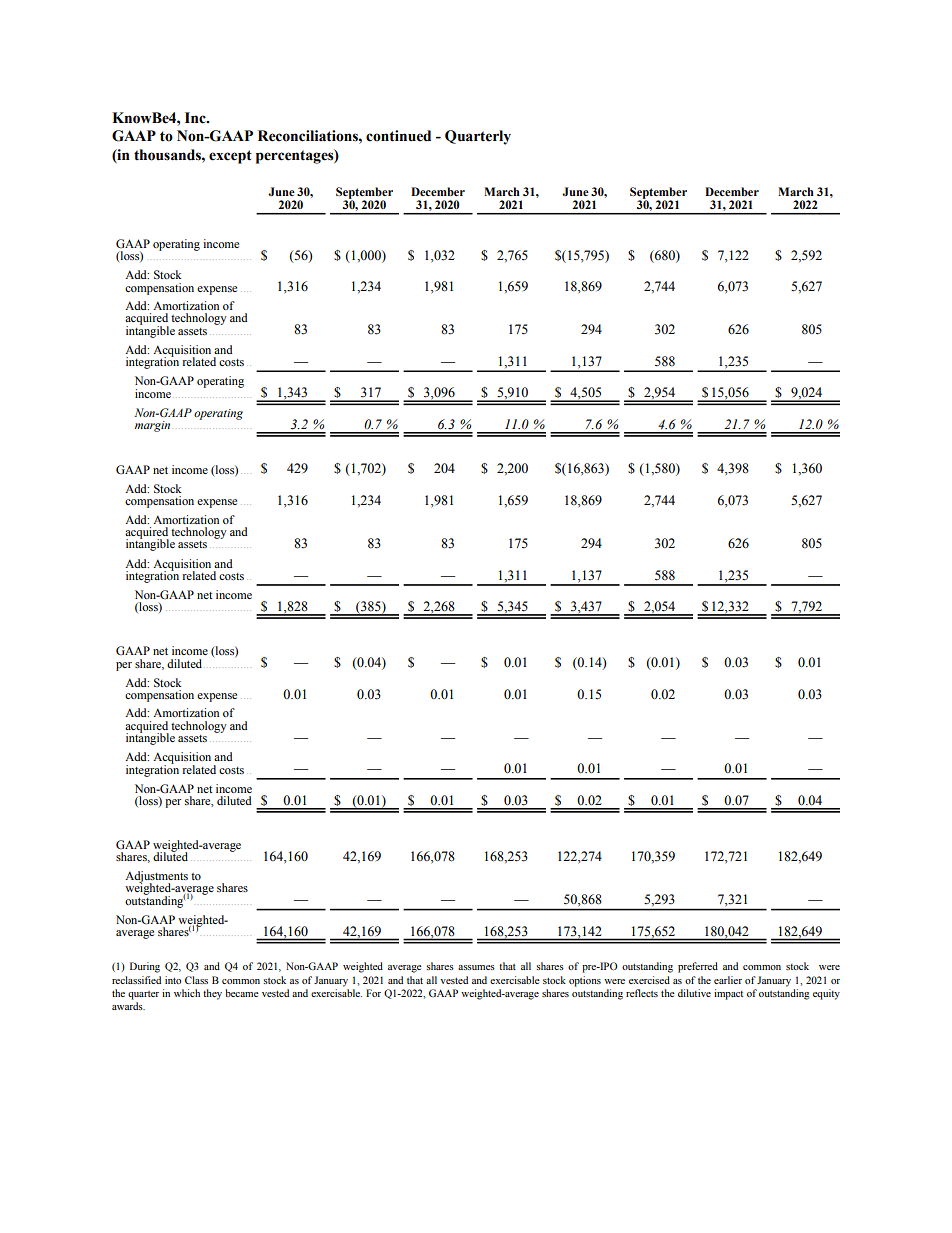  What do you see at coordinates (728, 980) in the page?
I see `earlier` at bounding box center [728, 980].
